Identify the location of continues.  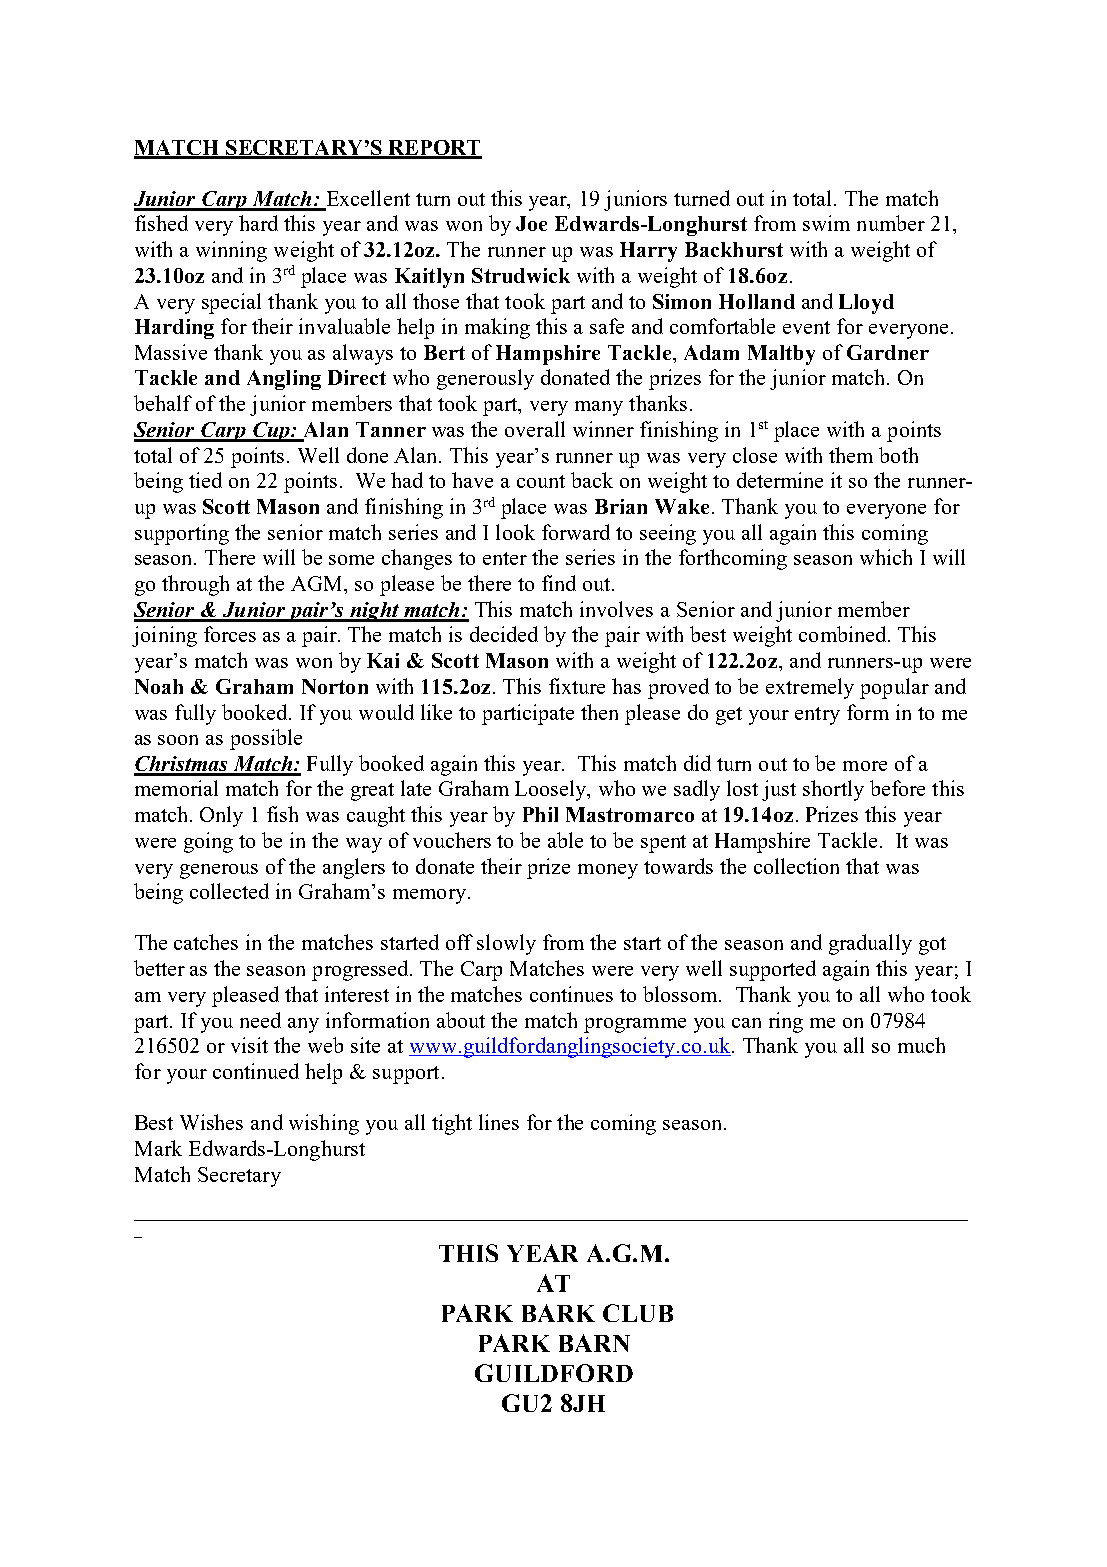
(571, 994).
